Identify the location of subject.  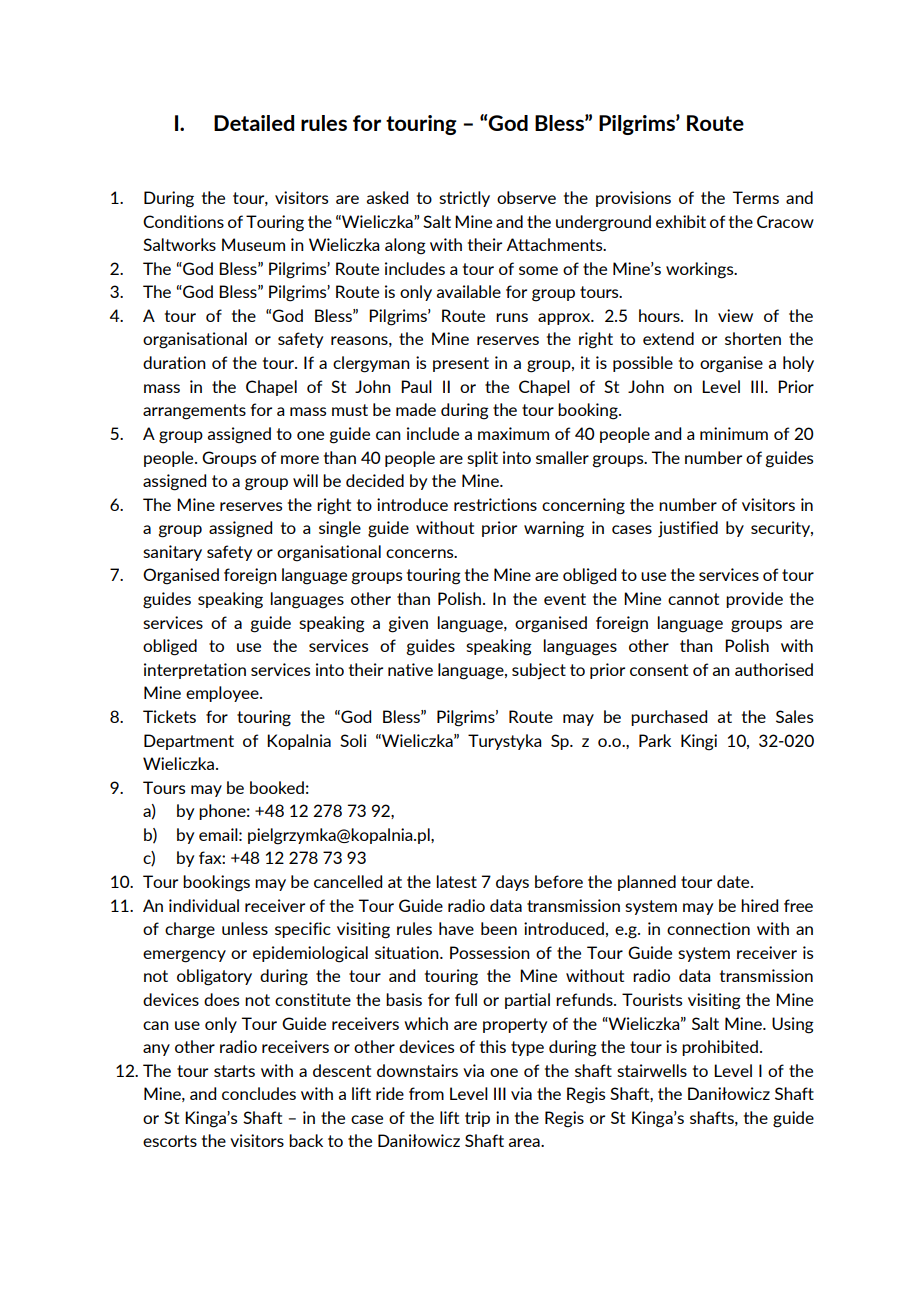
(539, 671).
